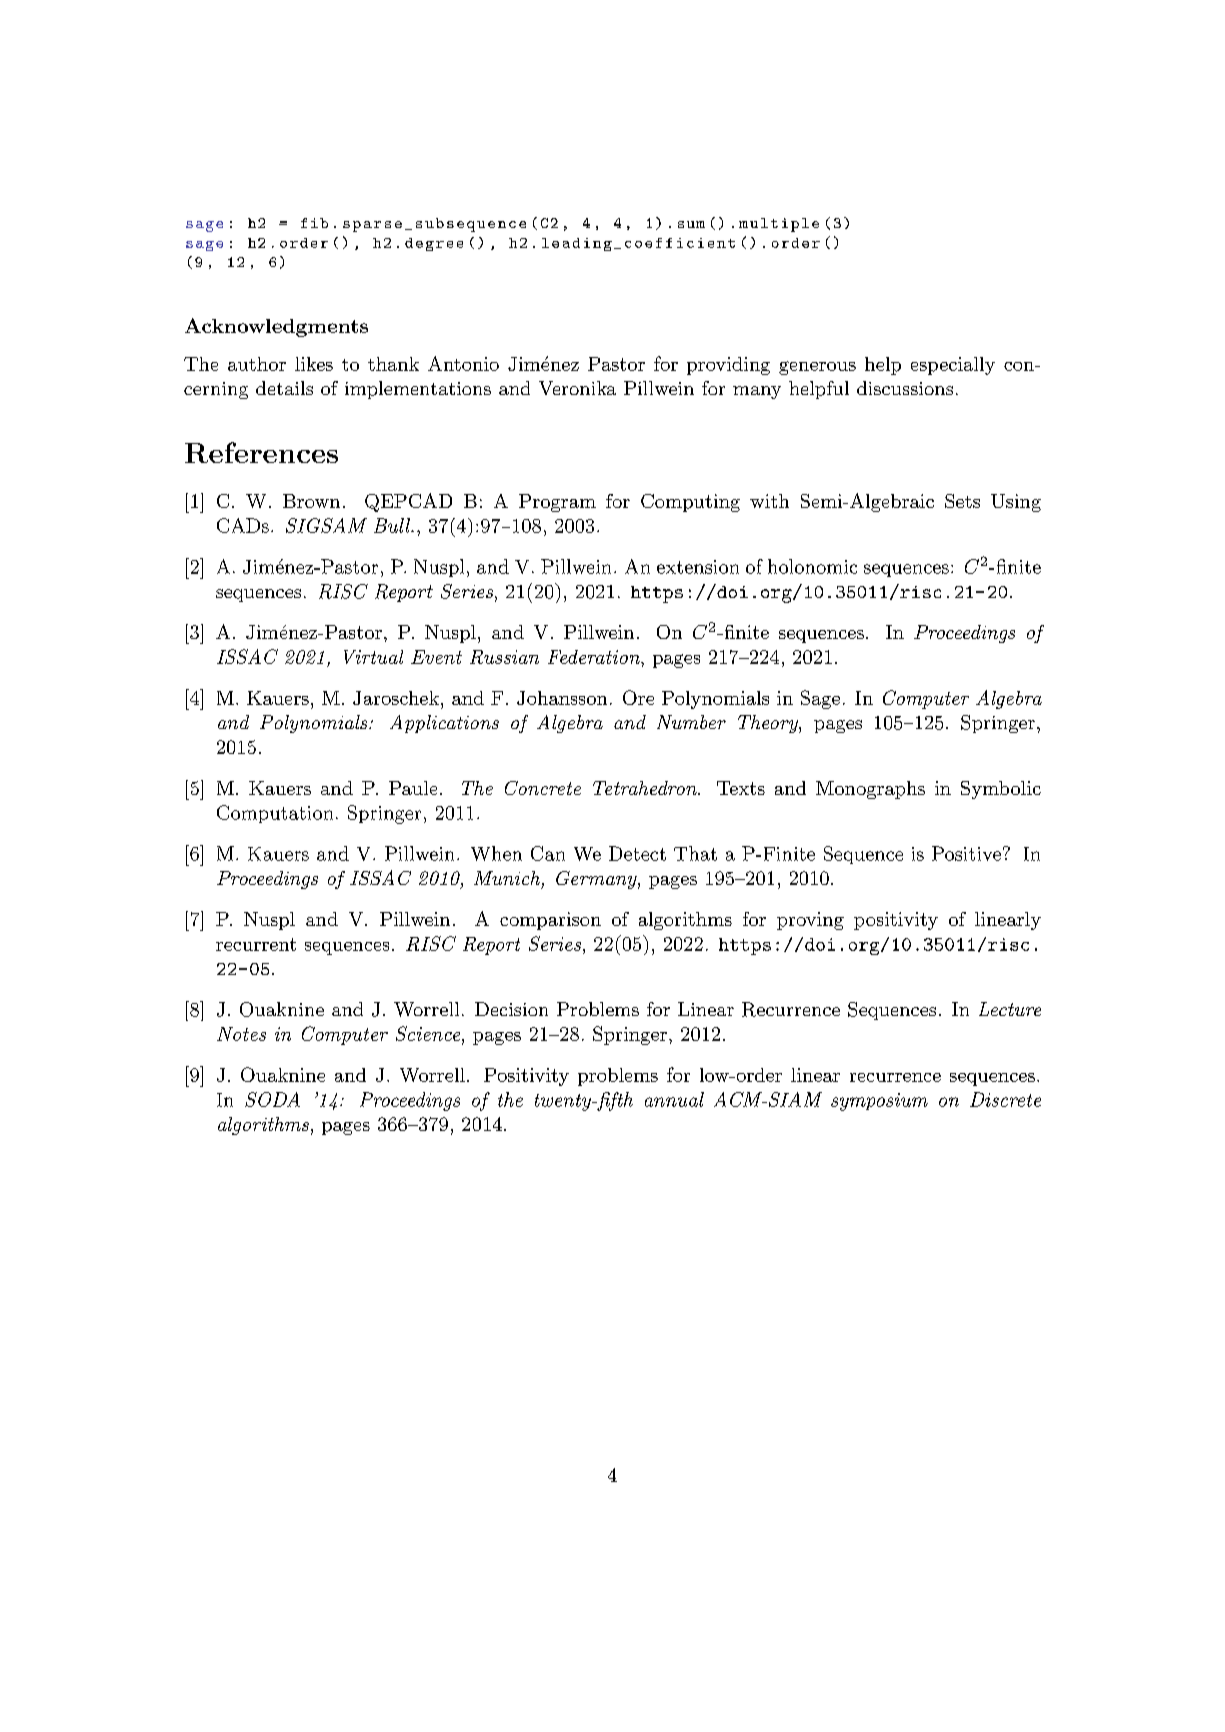 The image size is (1225, 1732). Describe the element at coordinates (698, 567) in the screenshot. I see `extension` at that location.
